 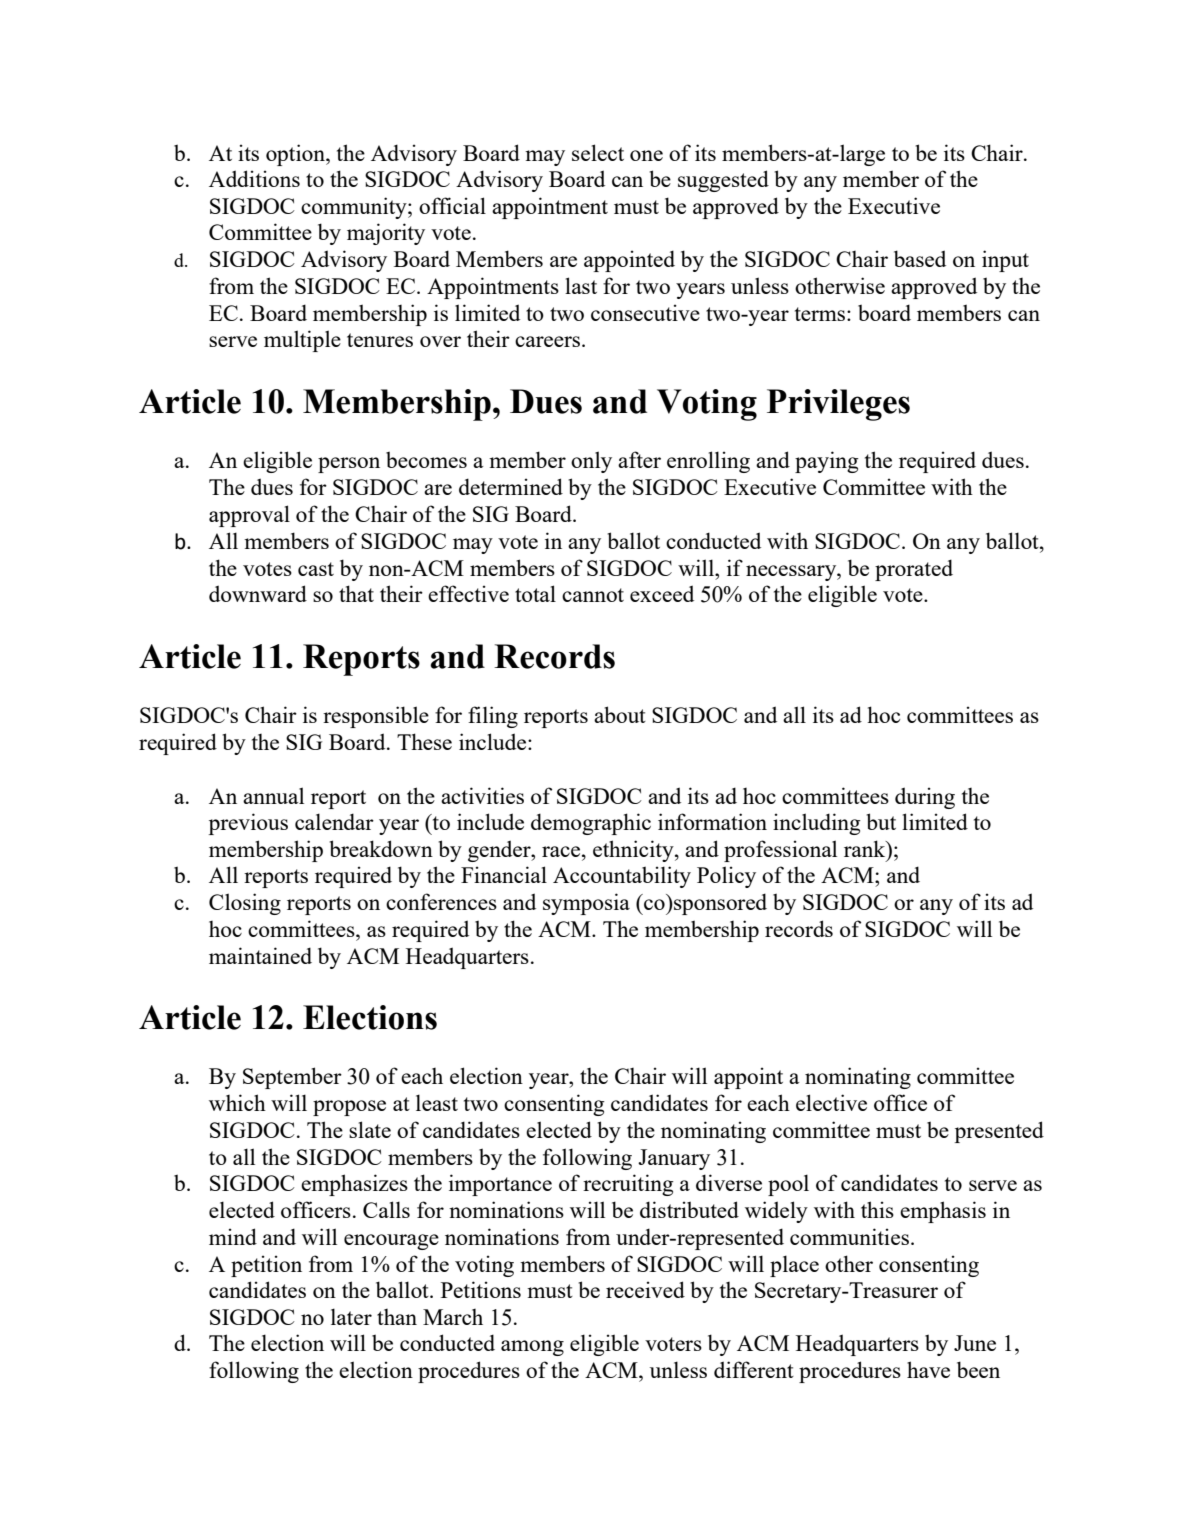 What do you see at coordinates (273, 795) in the page?
I see `annual` at bounding box center [273, 795].
